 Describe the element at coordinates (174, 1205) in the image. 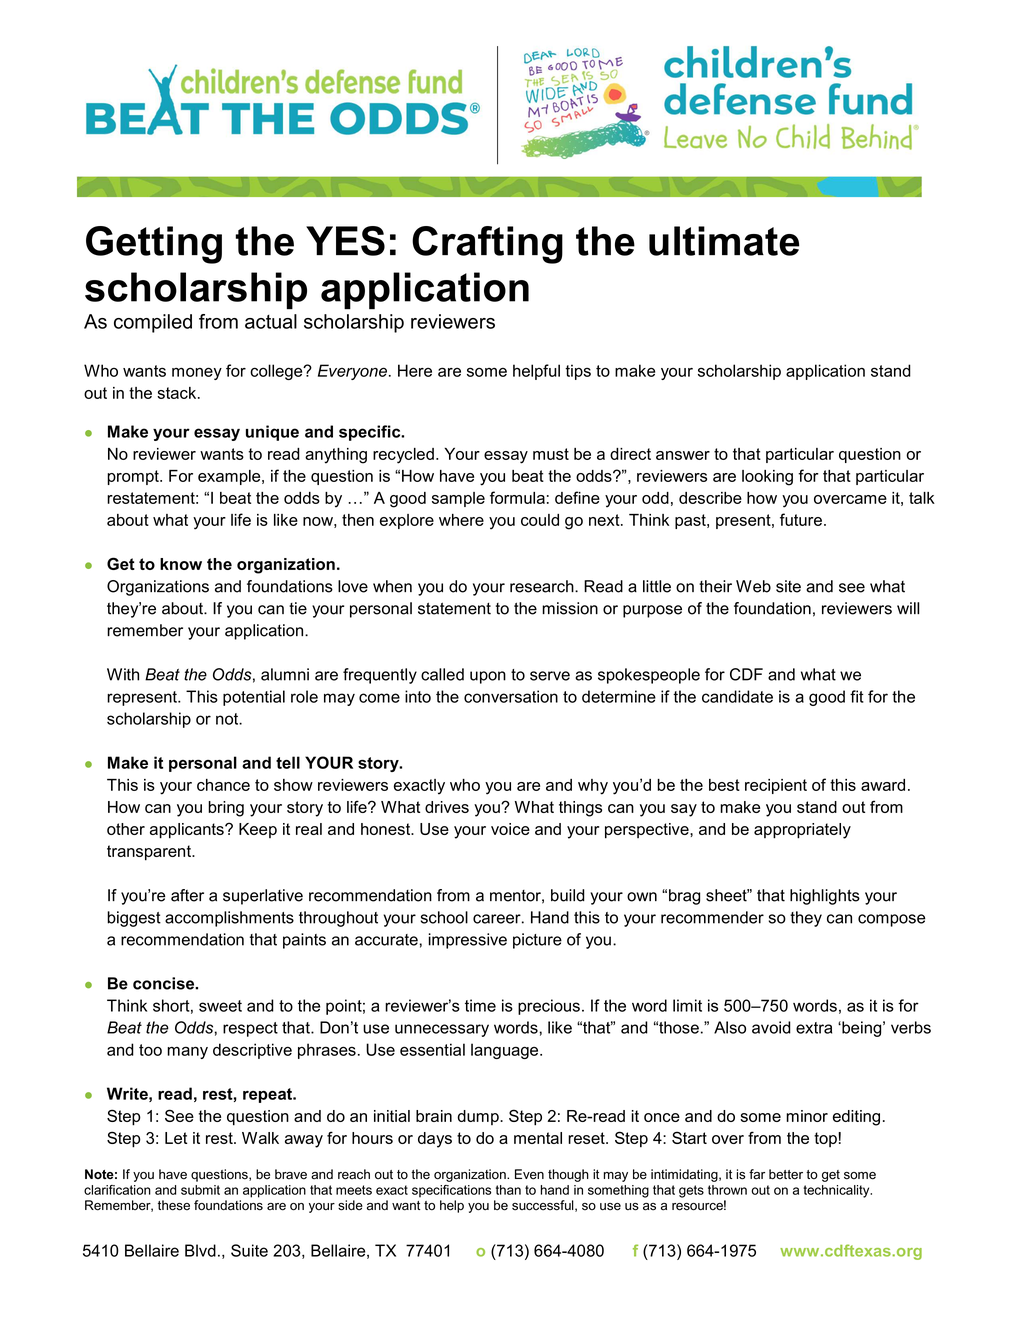

I see `these` at that location.
